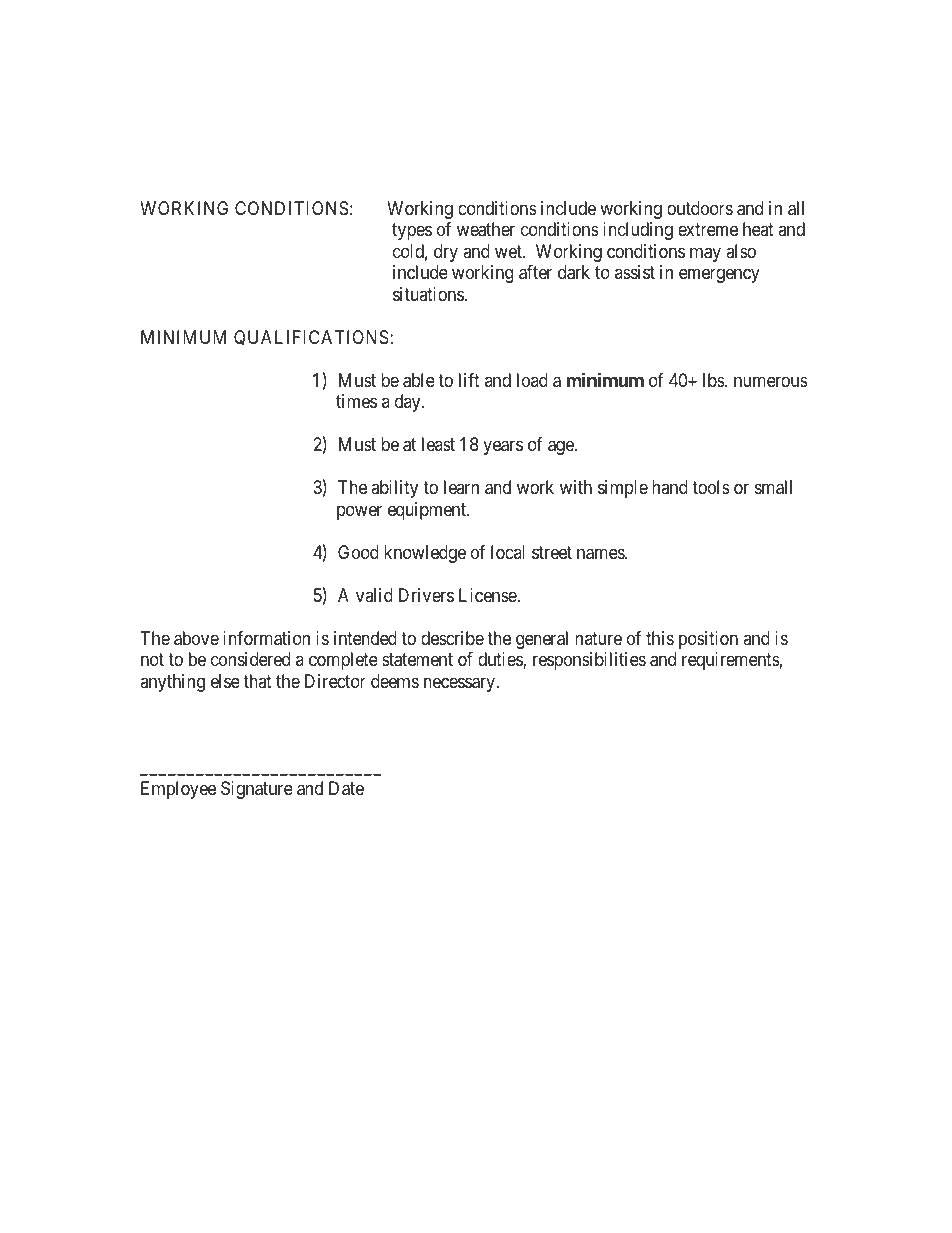 The height and width of the image is (1233, 952). Describe the element at coordinates (731, 661) in the image. I see `requirements` at that location.
